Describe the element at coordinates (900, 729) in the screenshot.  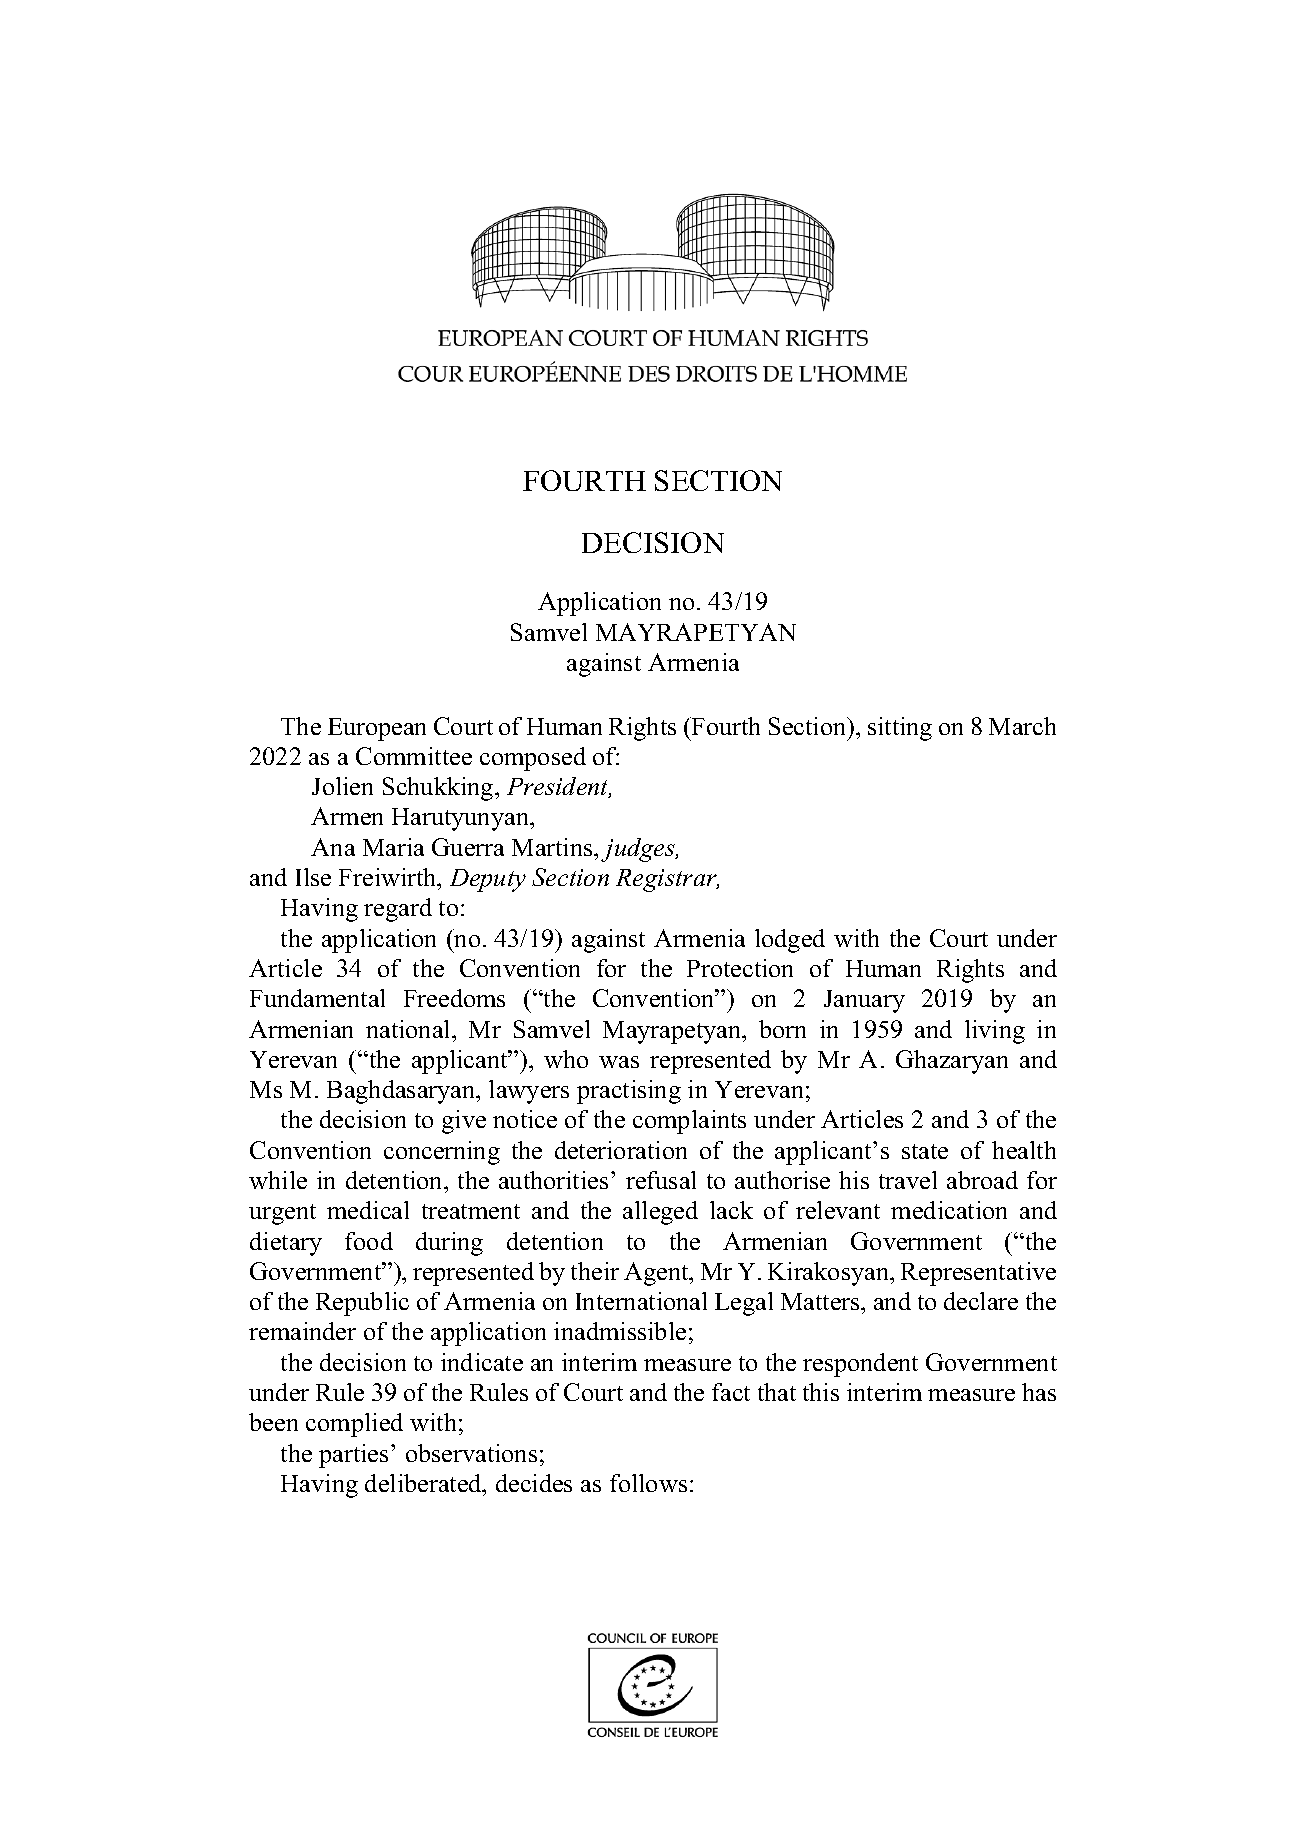
I see `sitting` at that location.
